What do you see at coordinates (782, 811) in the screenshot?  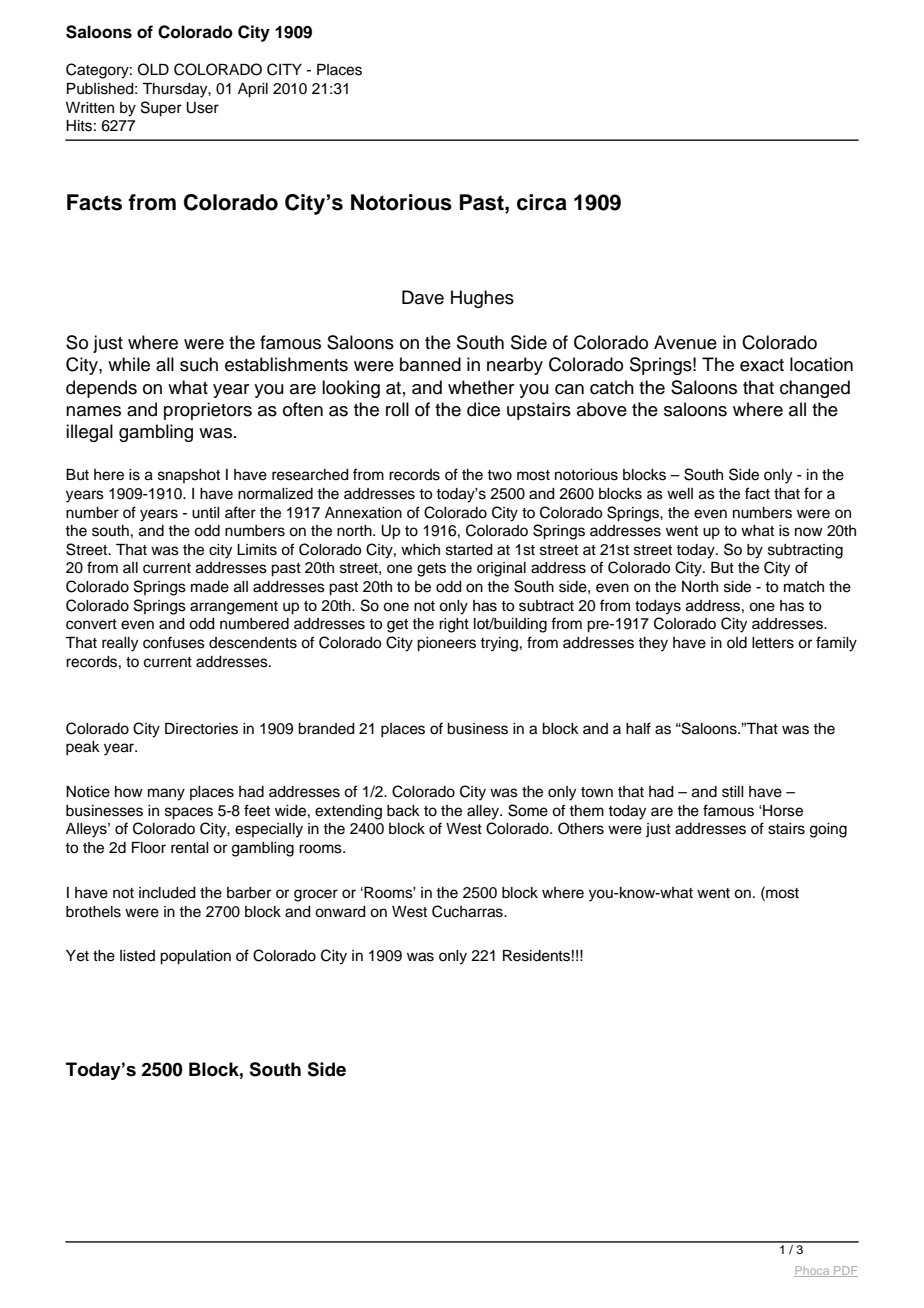 I see `Horse` at bounding box center [782, 811].
